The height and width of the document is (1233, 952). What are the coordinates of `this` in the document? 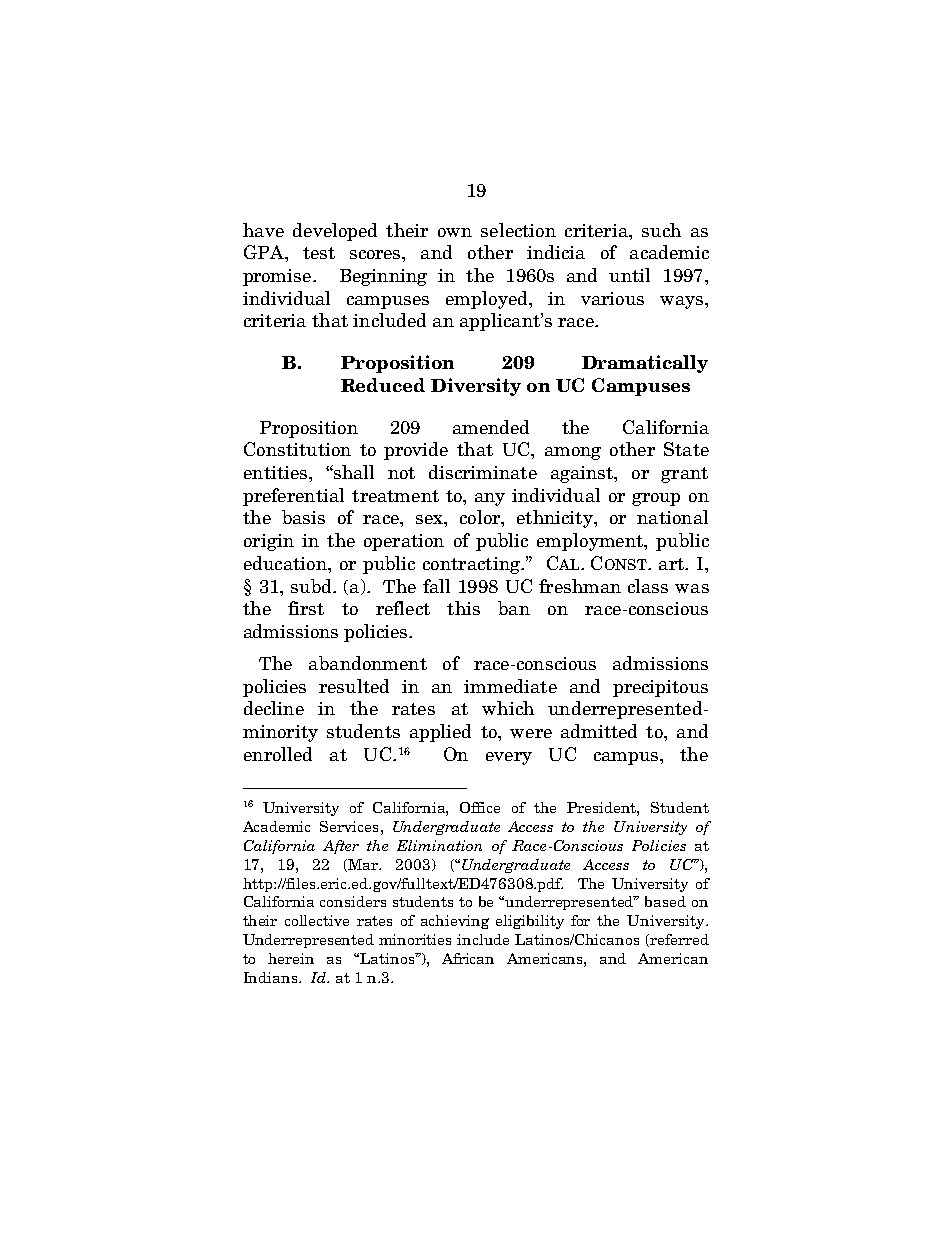 It's located at (463, 608).
